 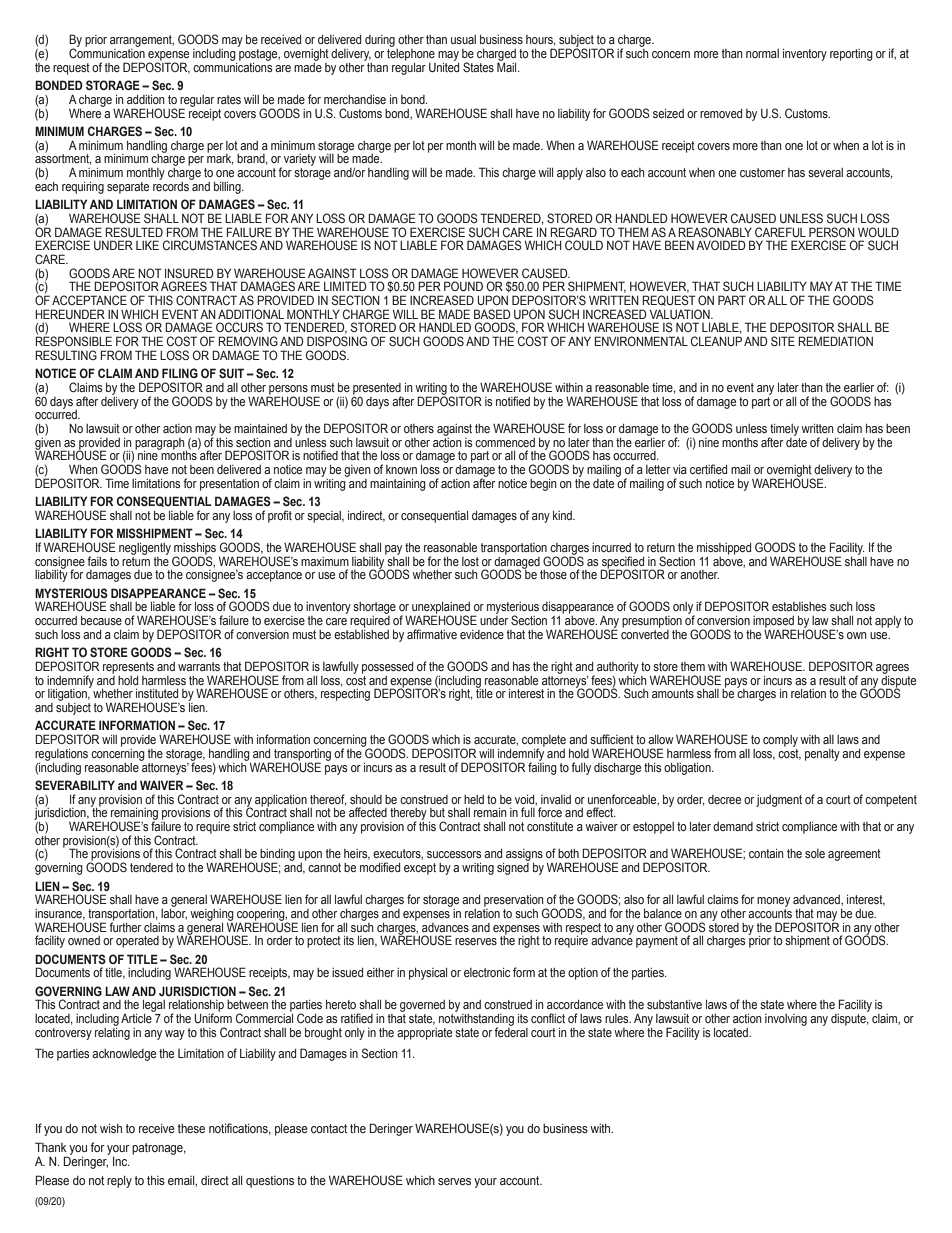 I want to click on labor, so click(x=174, y=913).
